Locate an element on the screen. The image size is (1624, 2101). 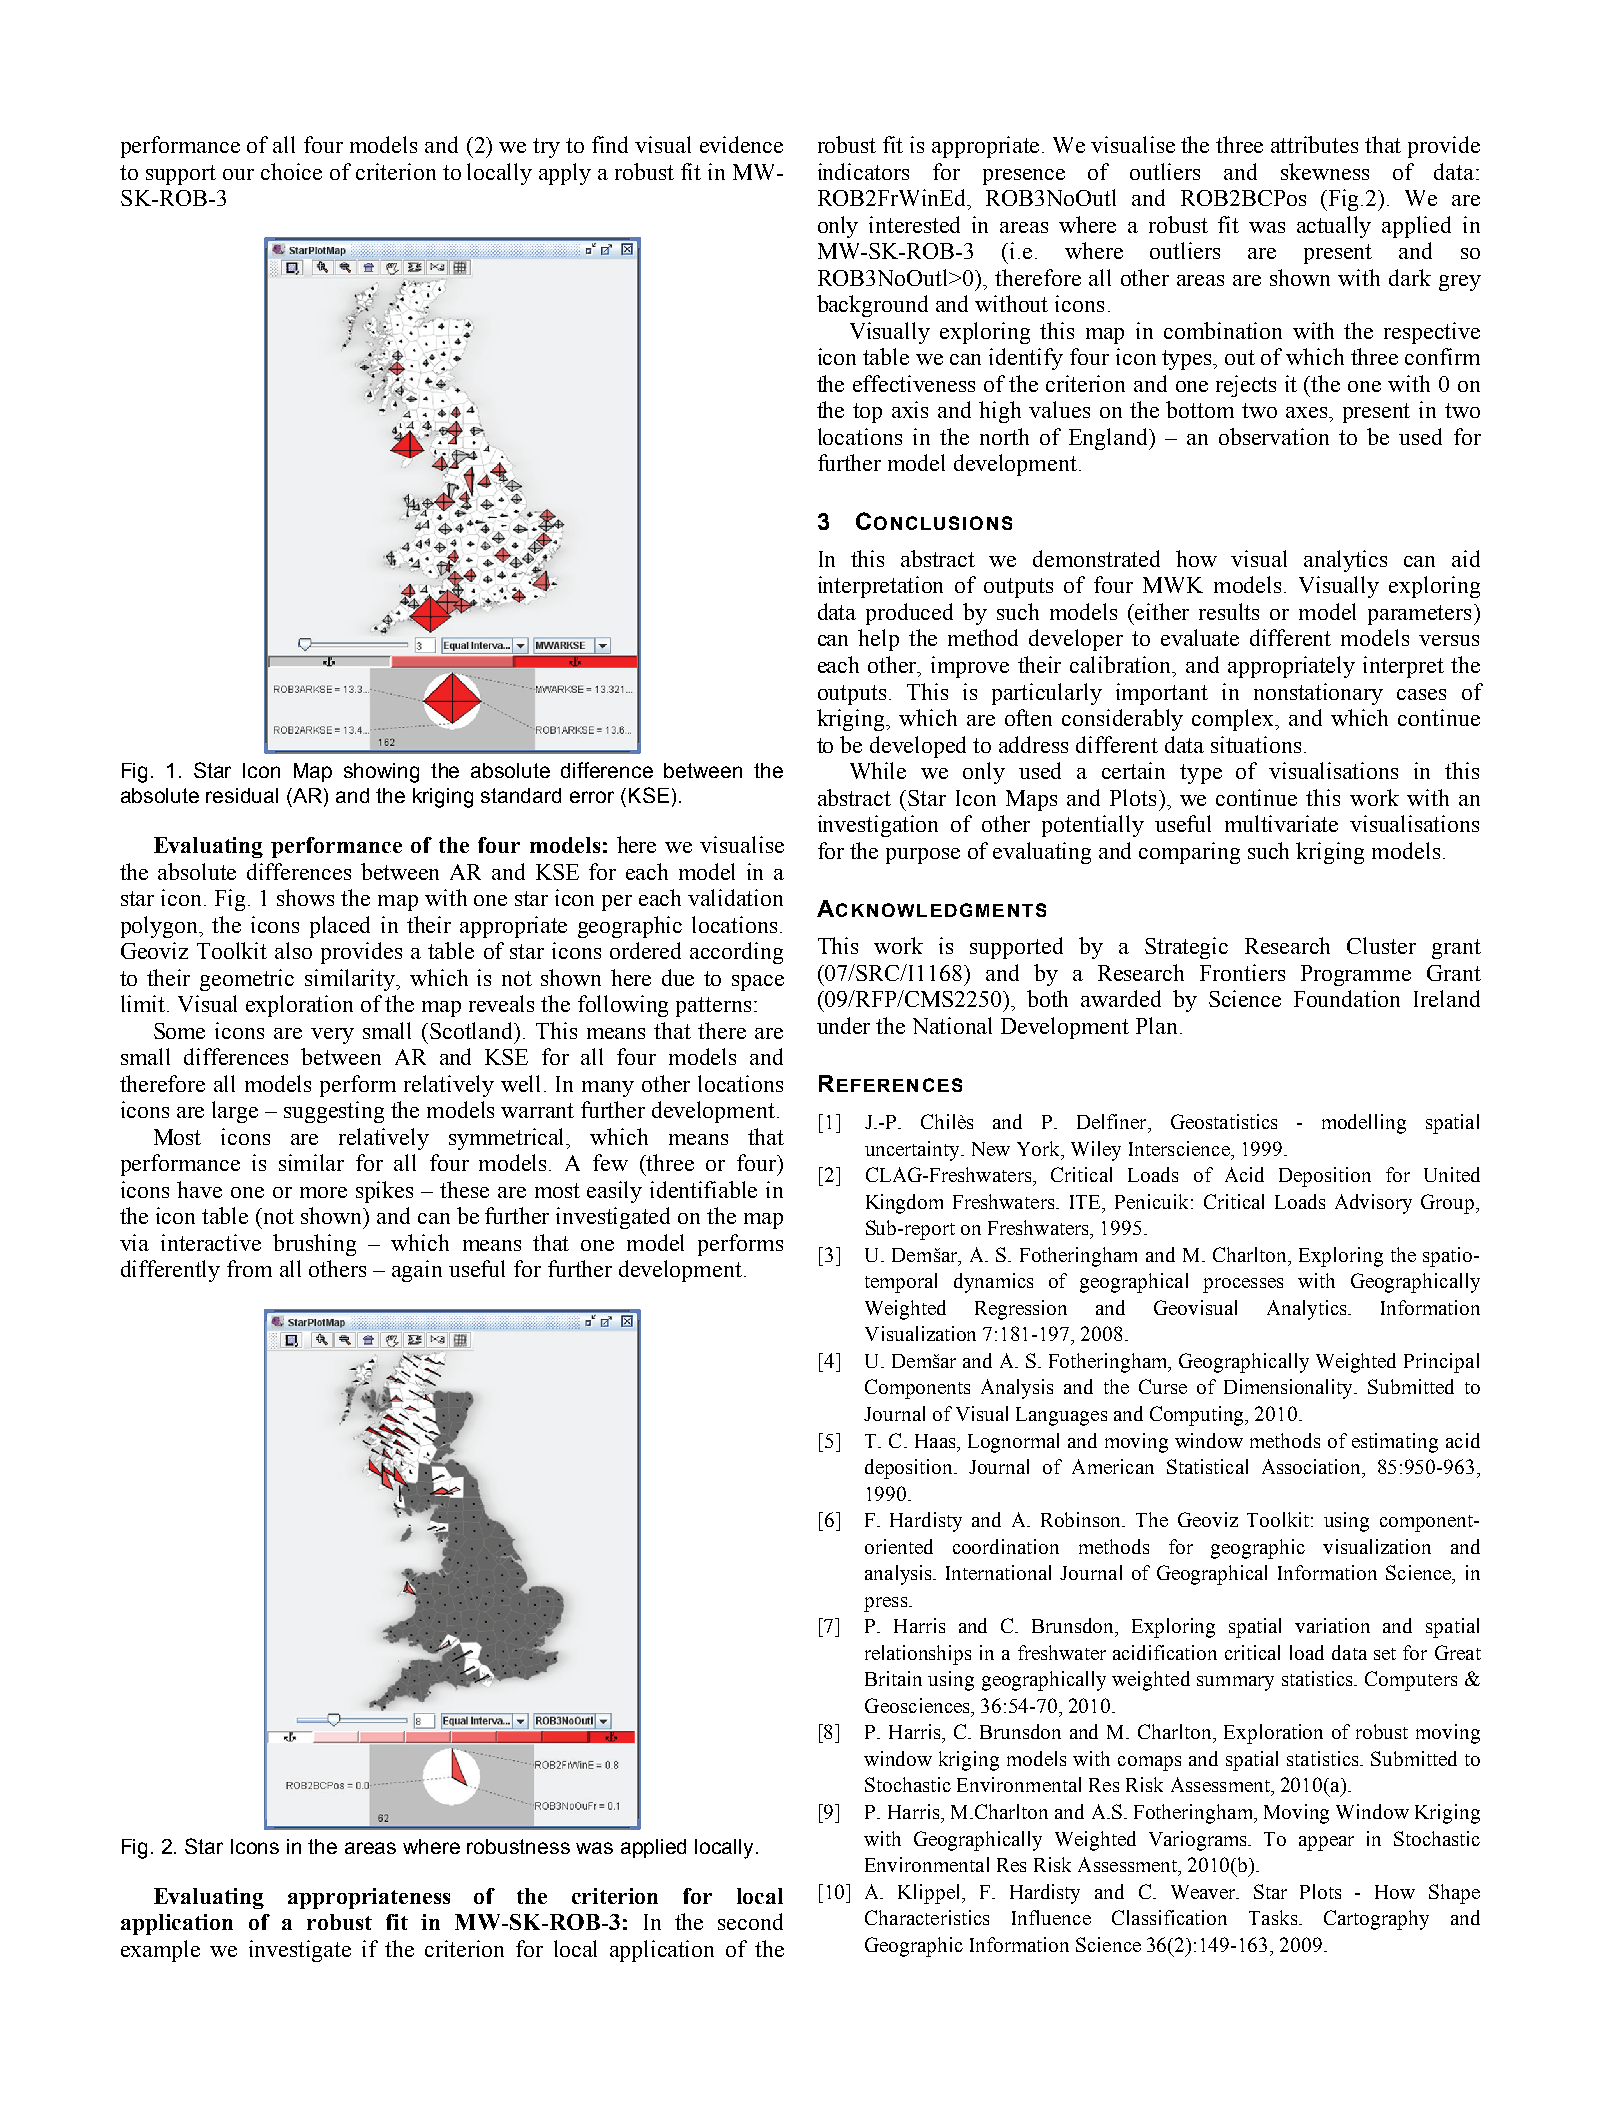
showing is located at coordinates (381, 773).
